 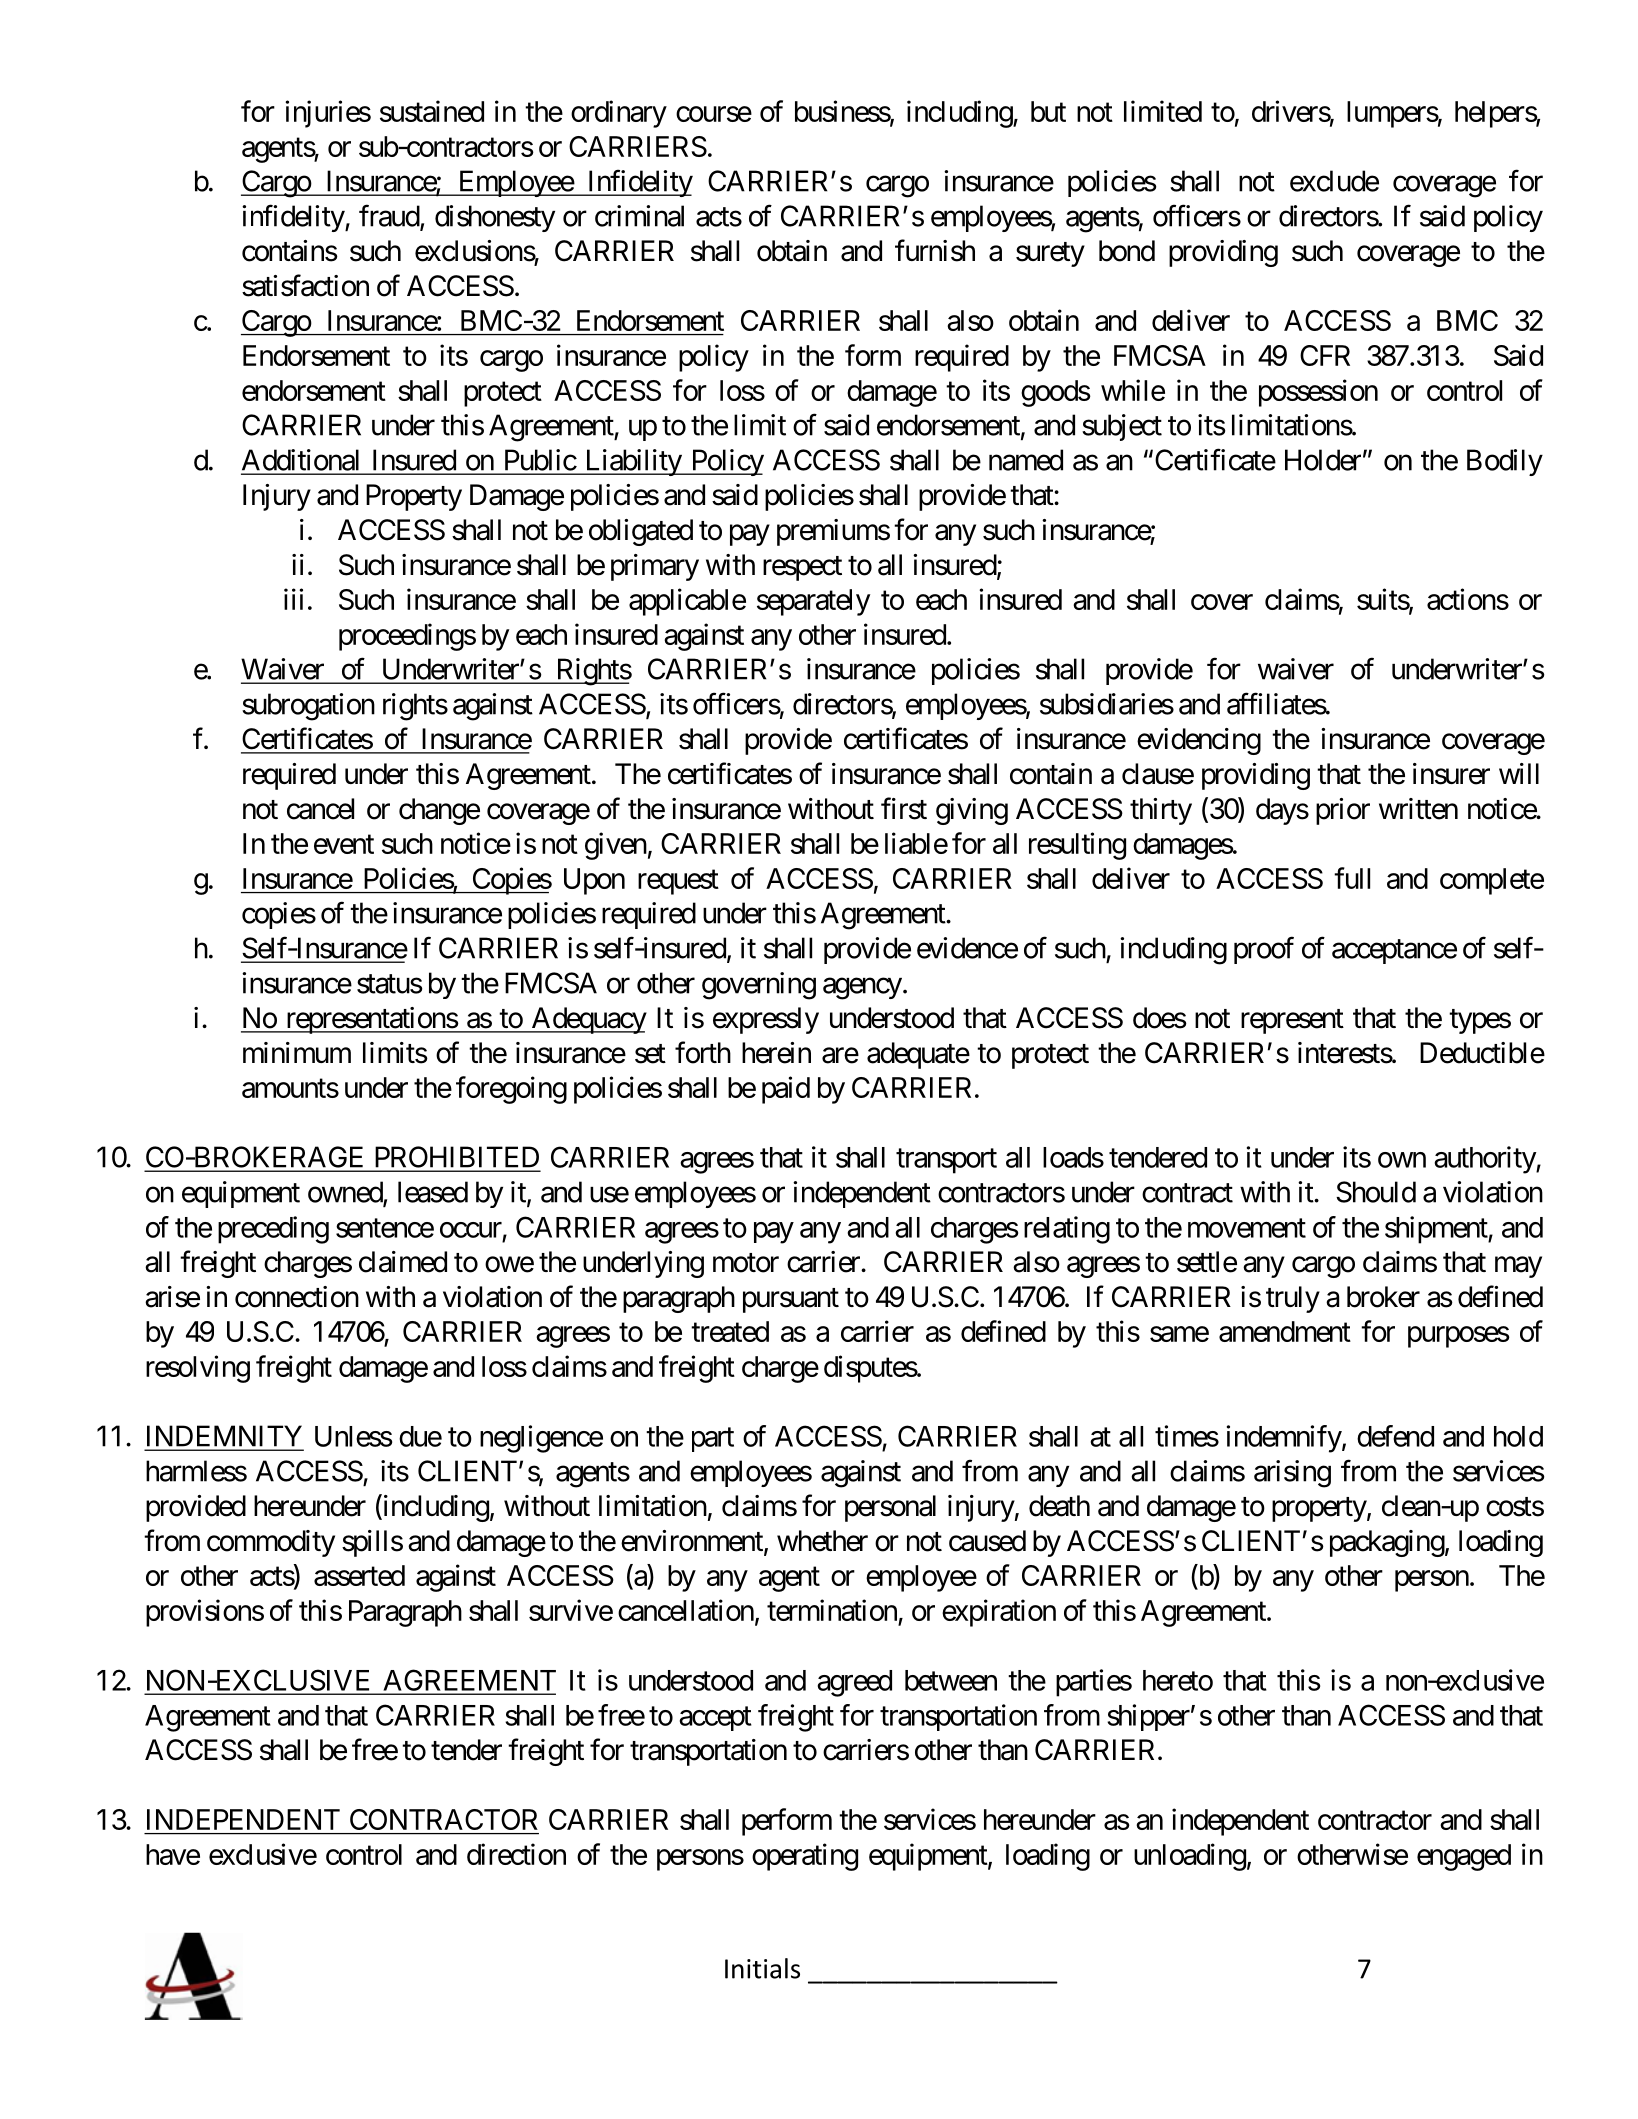 What do you see at coordinates (935, 250) in the page?
I see `furnish` at bounding box center [935, 250].
